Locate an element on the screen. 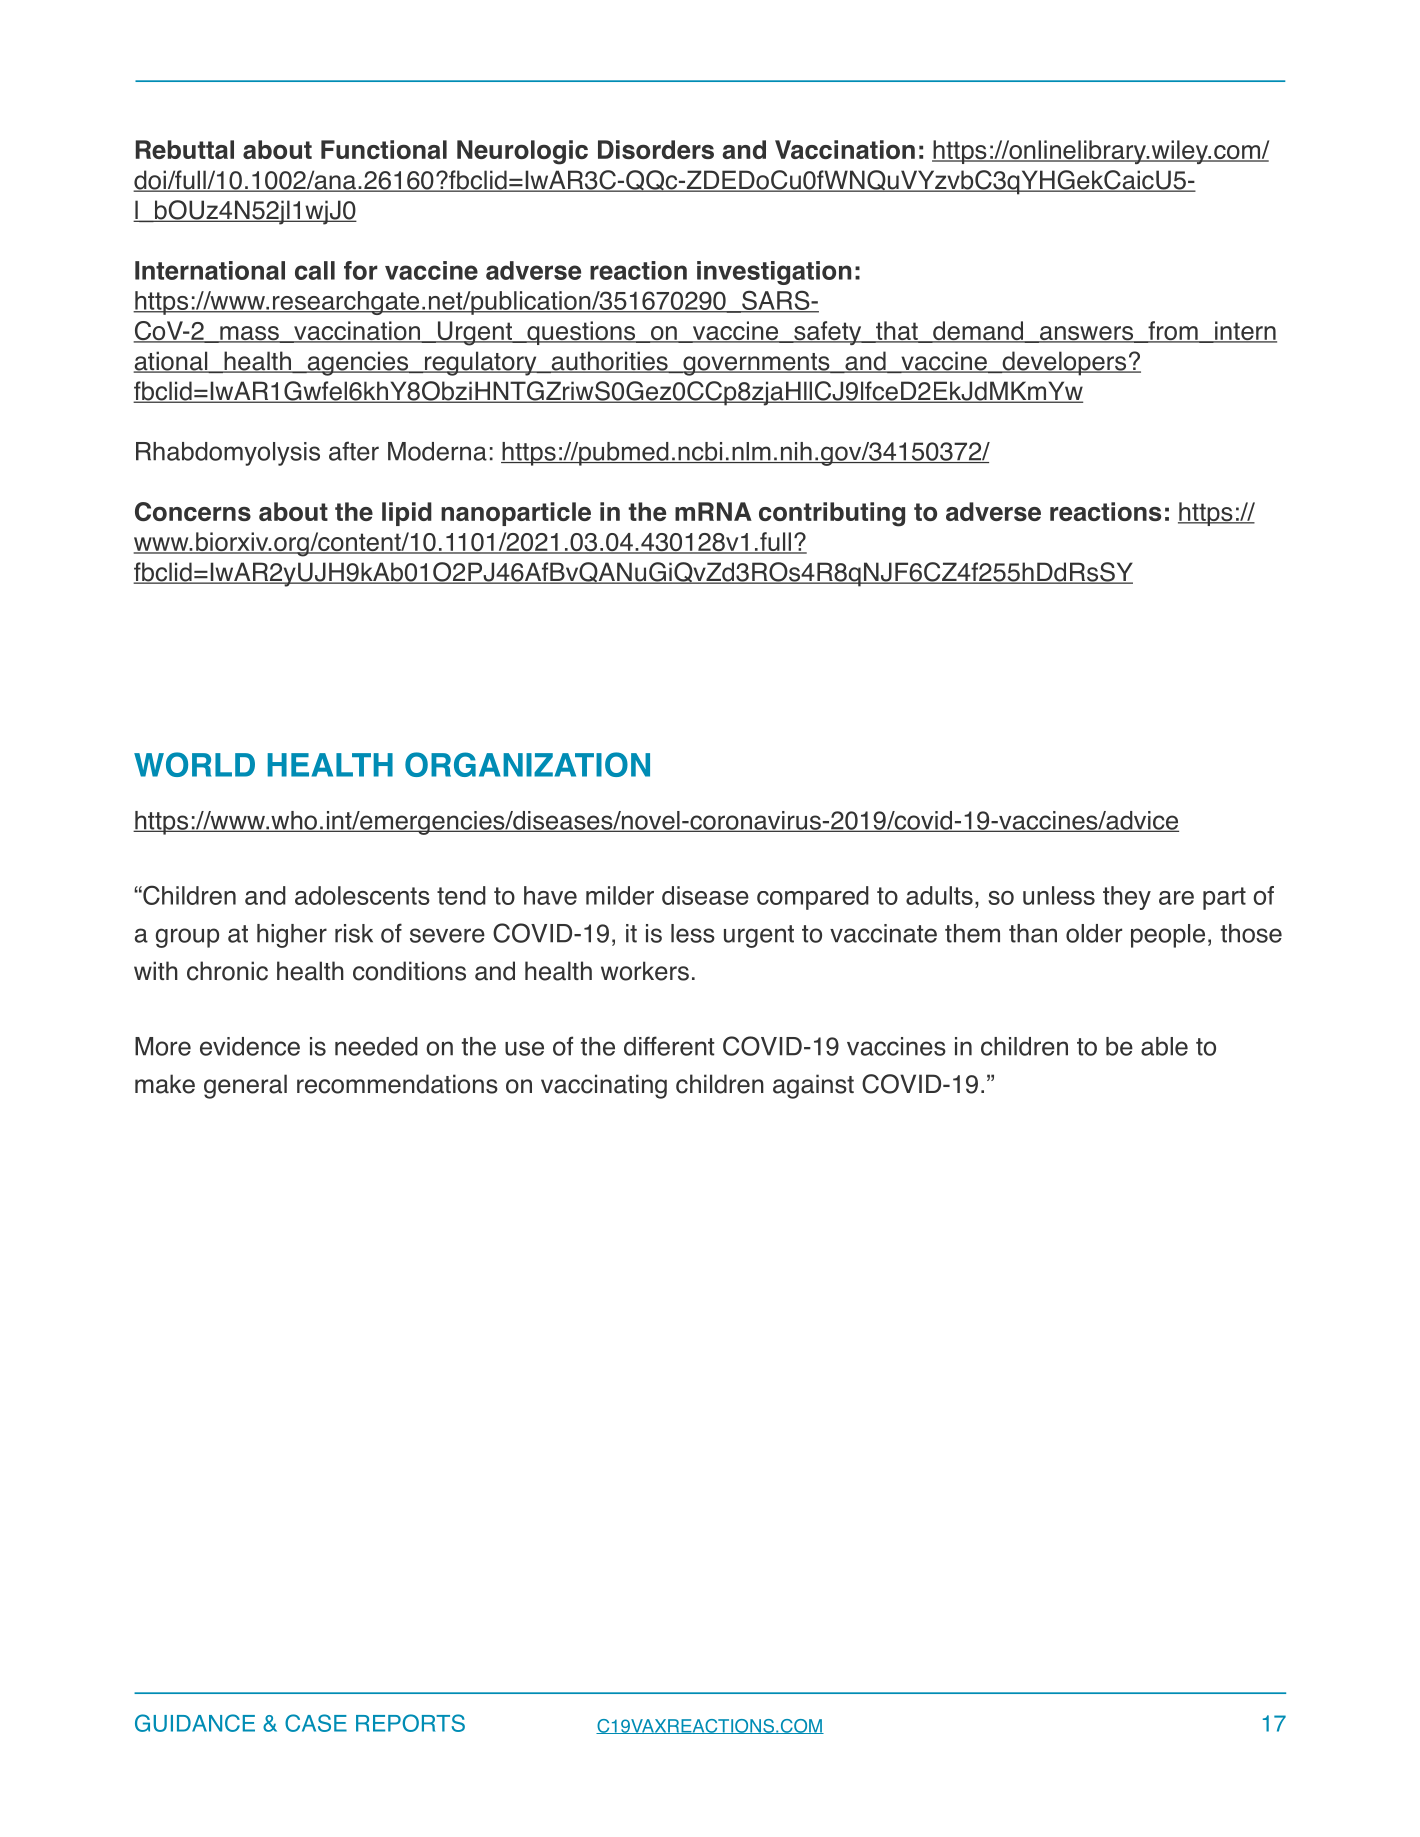  investigation is located at coordinates (774, 273).
